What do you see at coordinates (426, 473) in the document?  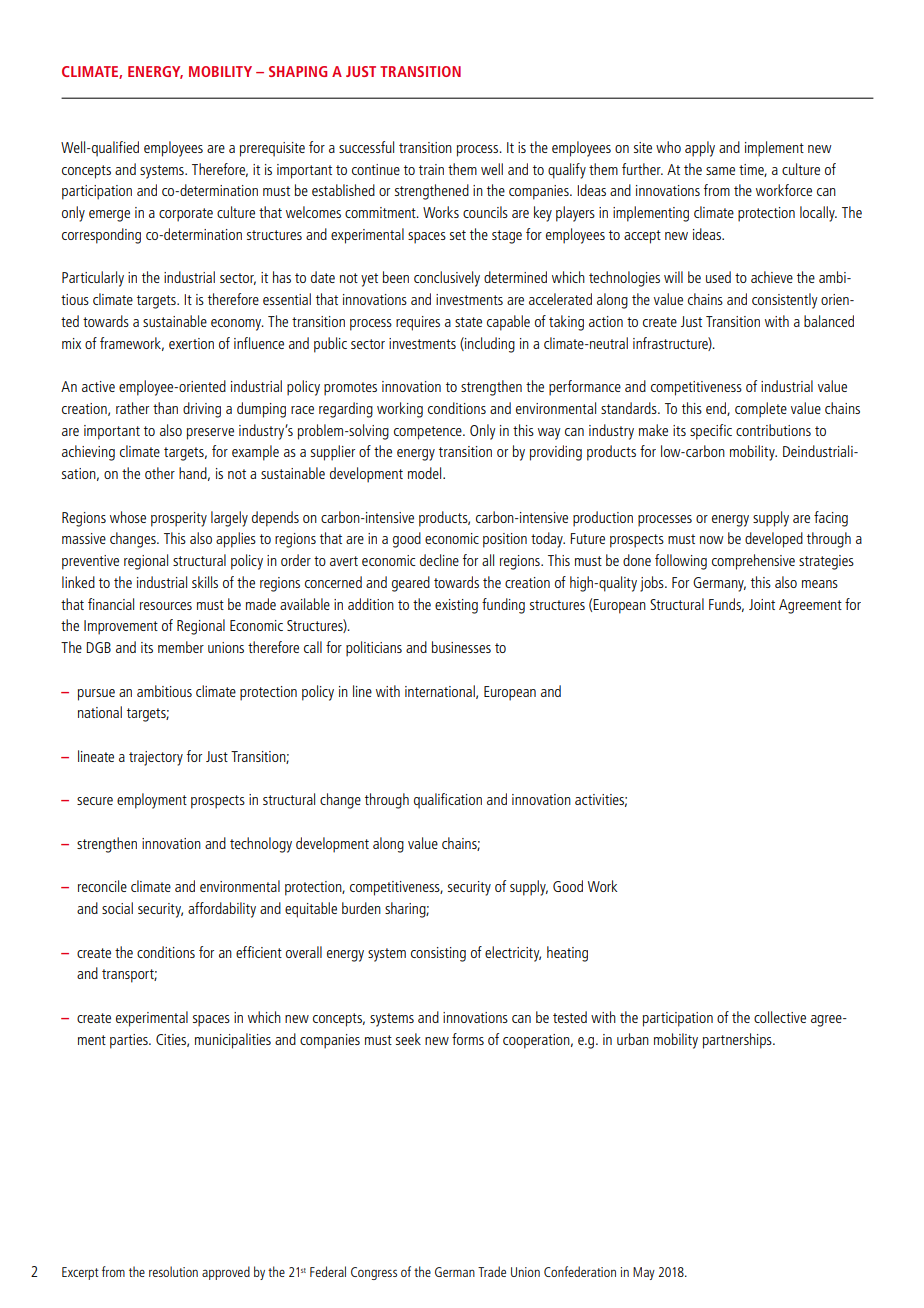 I see `model` at bounding box center [426, 473].
